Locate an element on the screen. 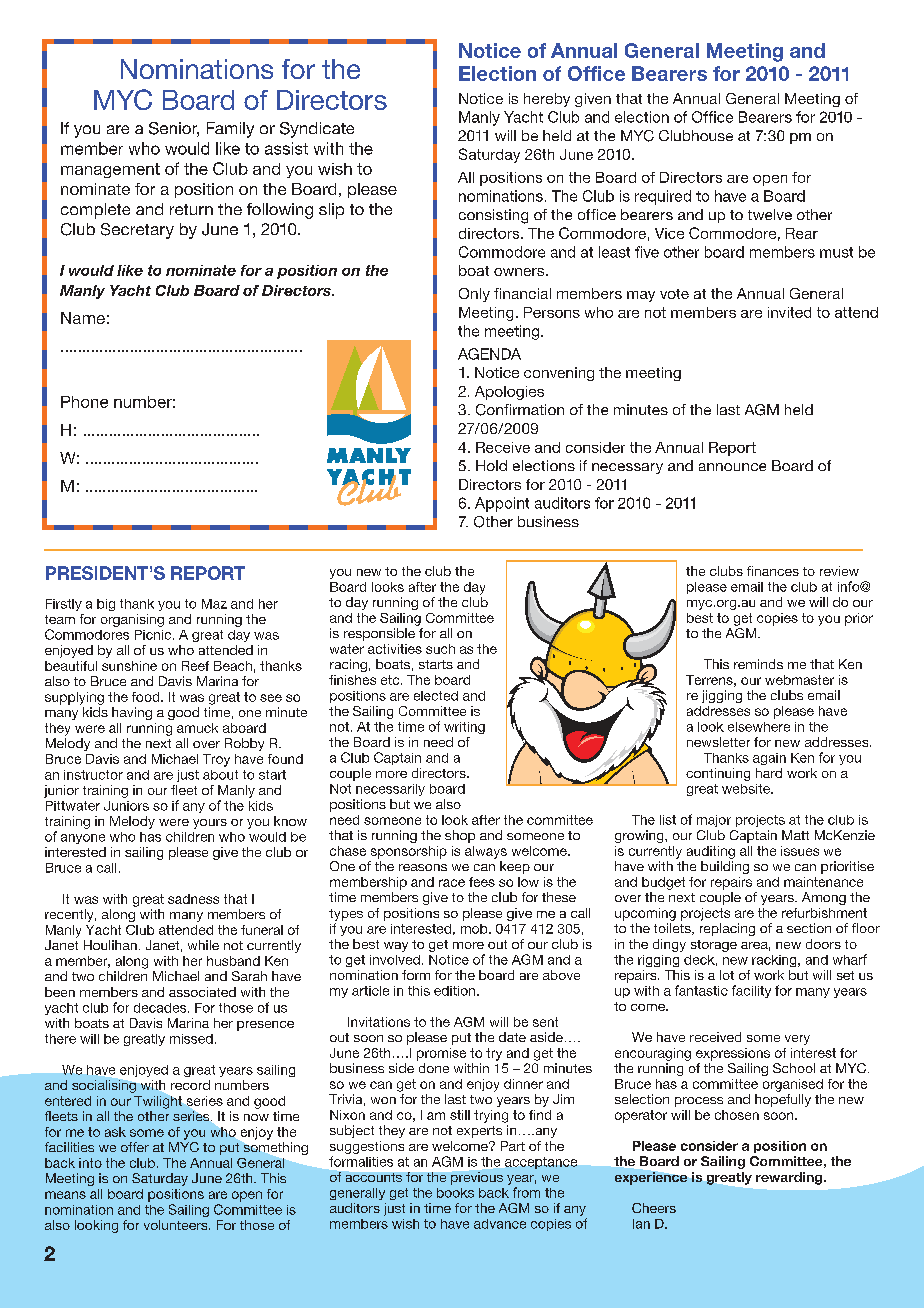 This screenshot has height=1308, width=924. while is located at coordinates (203, 945).
